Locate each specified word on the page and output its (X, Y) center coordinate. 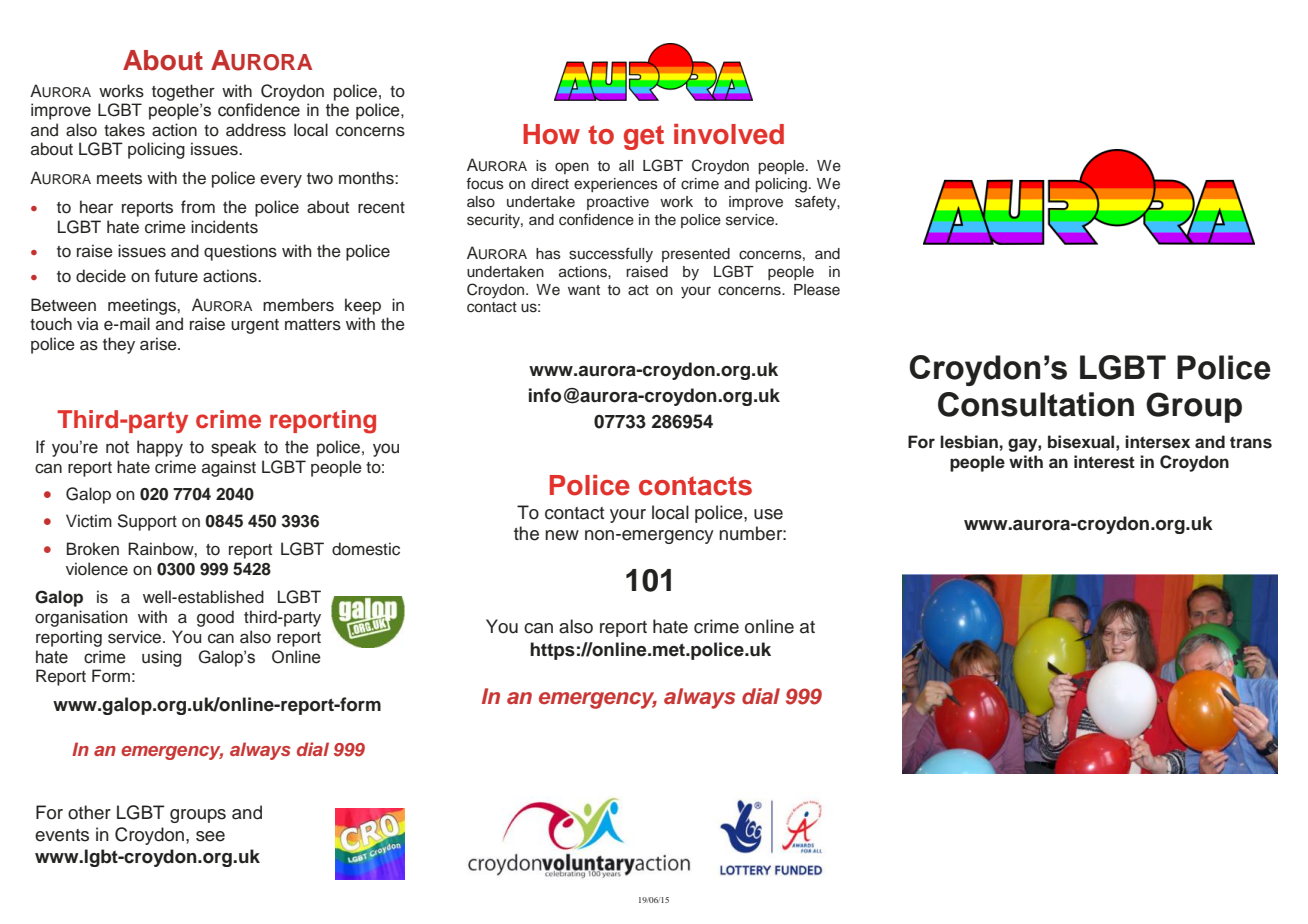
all (626, 165)
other (89, 812)
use (768, 514)
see (210, 836)
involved (729, 134)
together (183, 92)
